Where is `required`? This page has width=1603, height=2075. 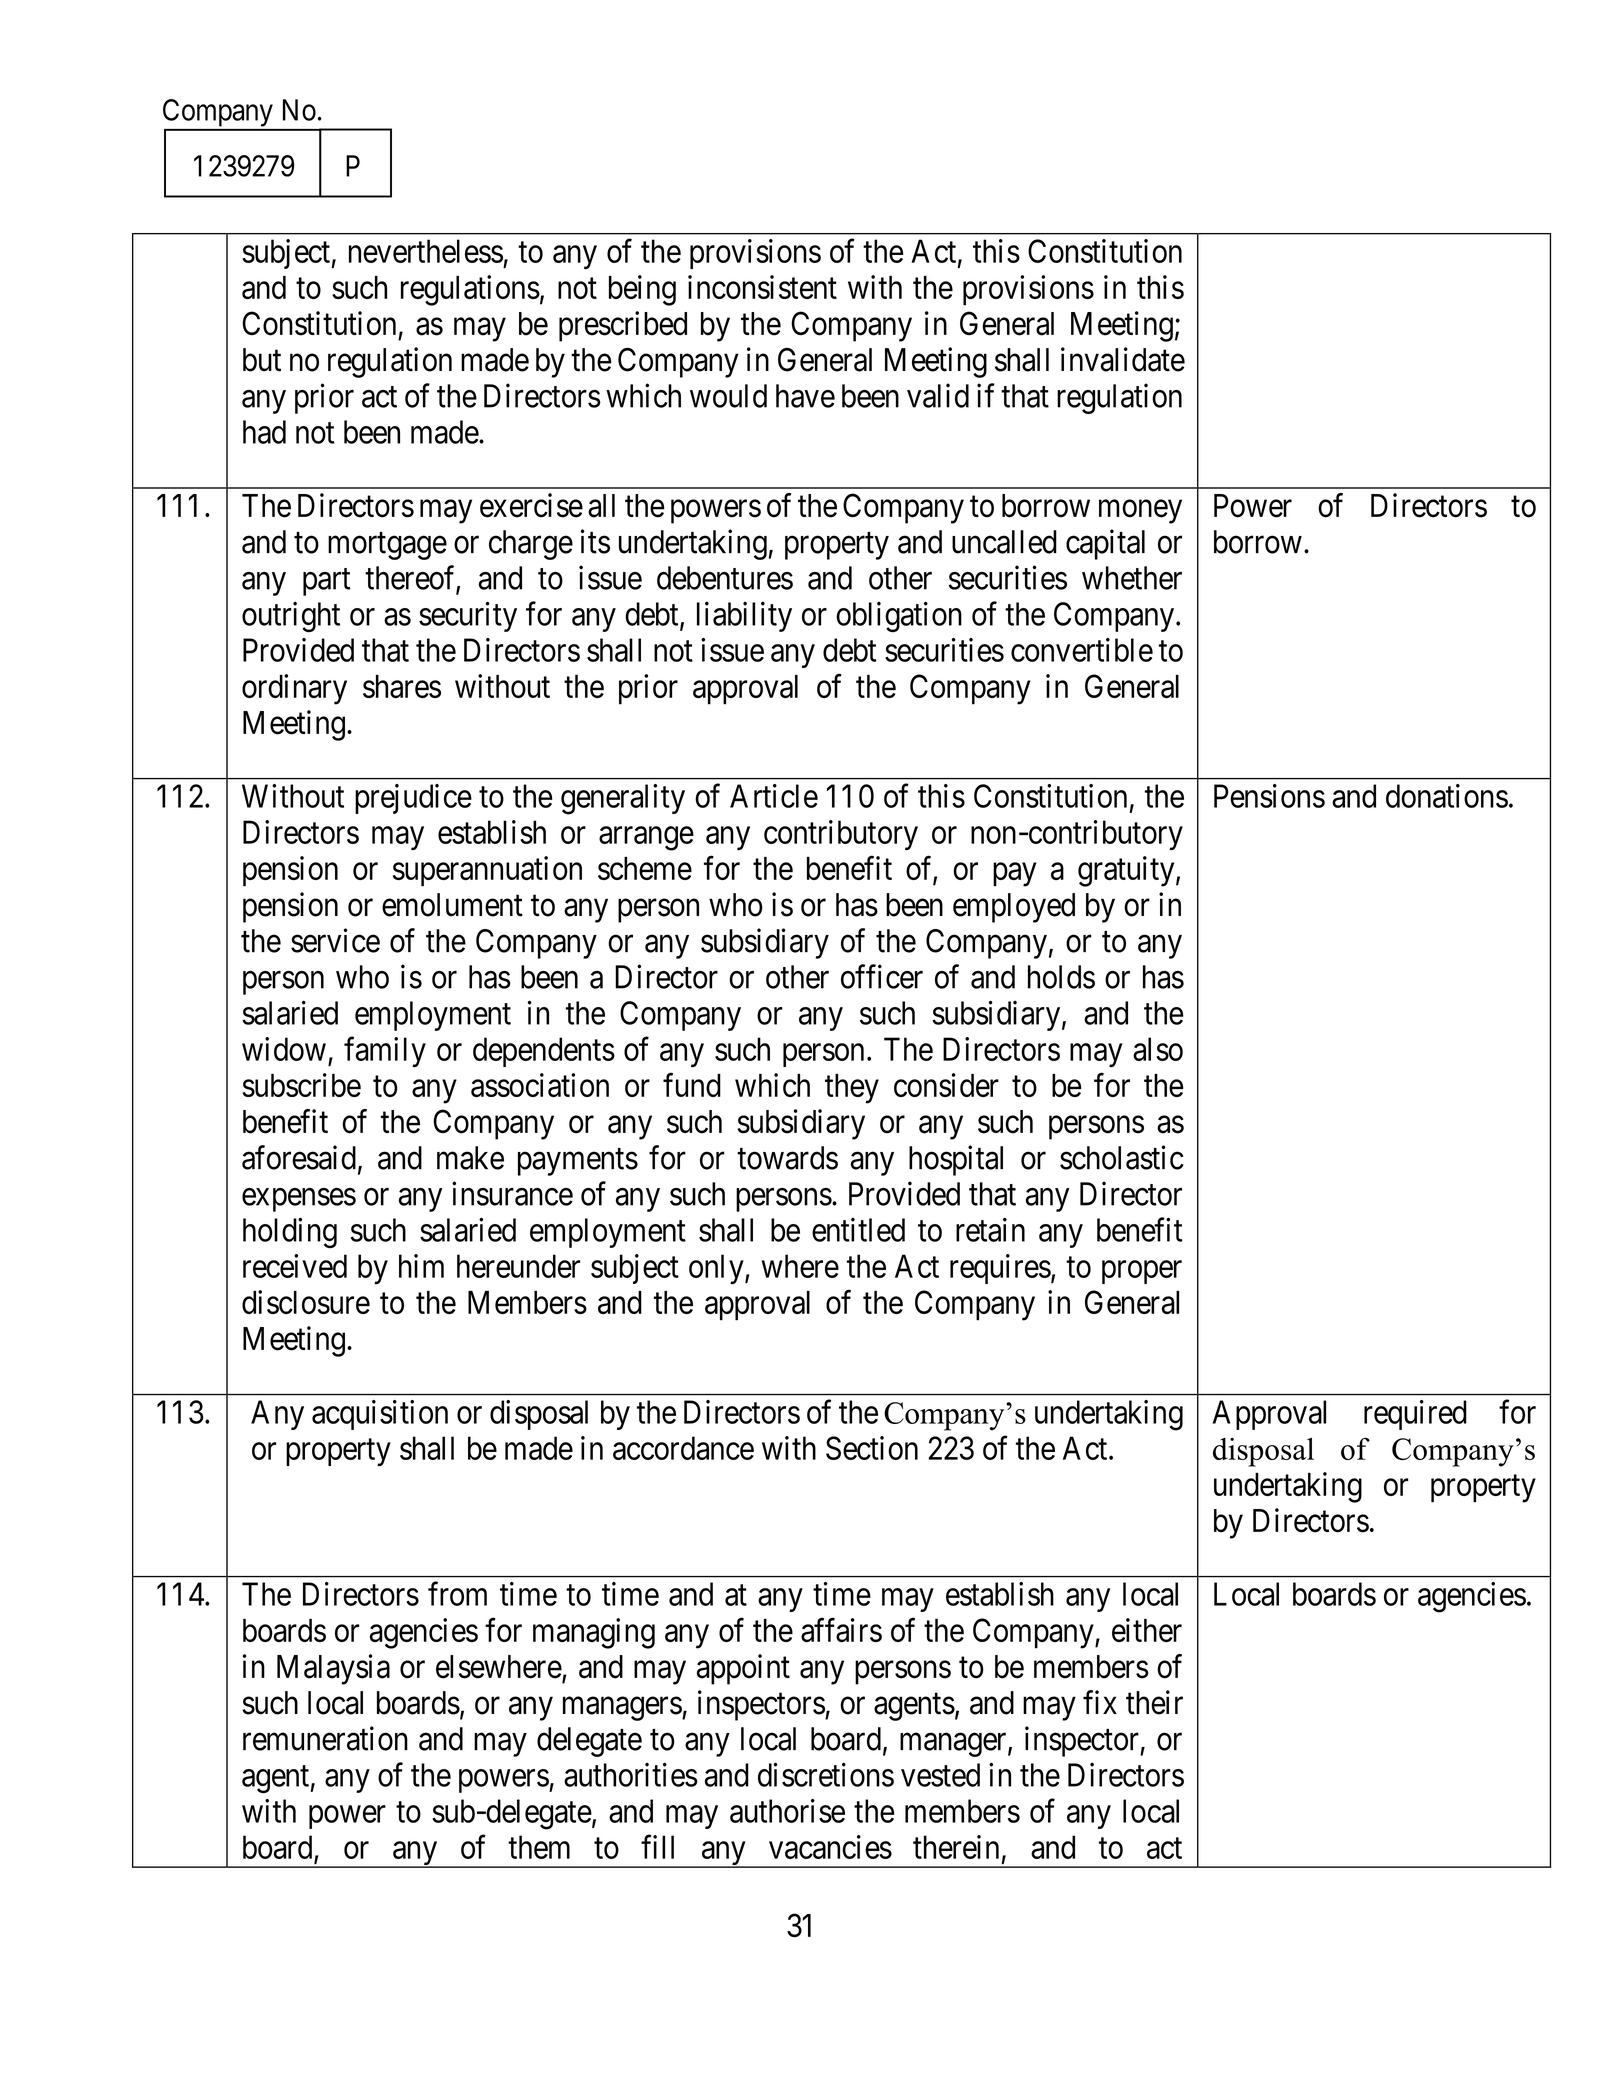 required is located at coordinates (1415, 1415).
